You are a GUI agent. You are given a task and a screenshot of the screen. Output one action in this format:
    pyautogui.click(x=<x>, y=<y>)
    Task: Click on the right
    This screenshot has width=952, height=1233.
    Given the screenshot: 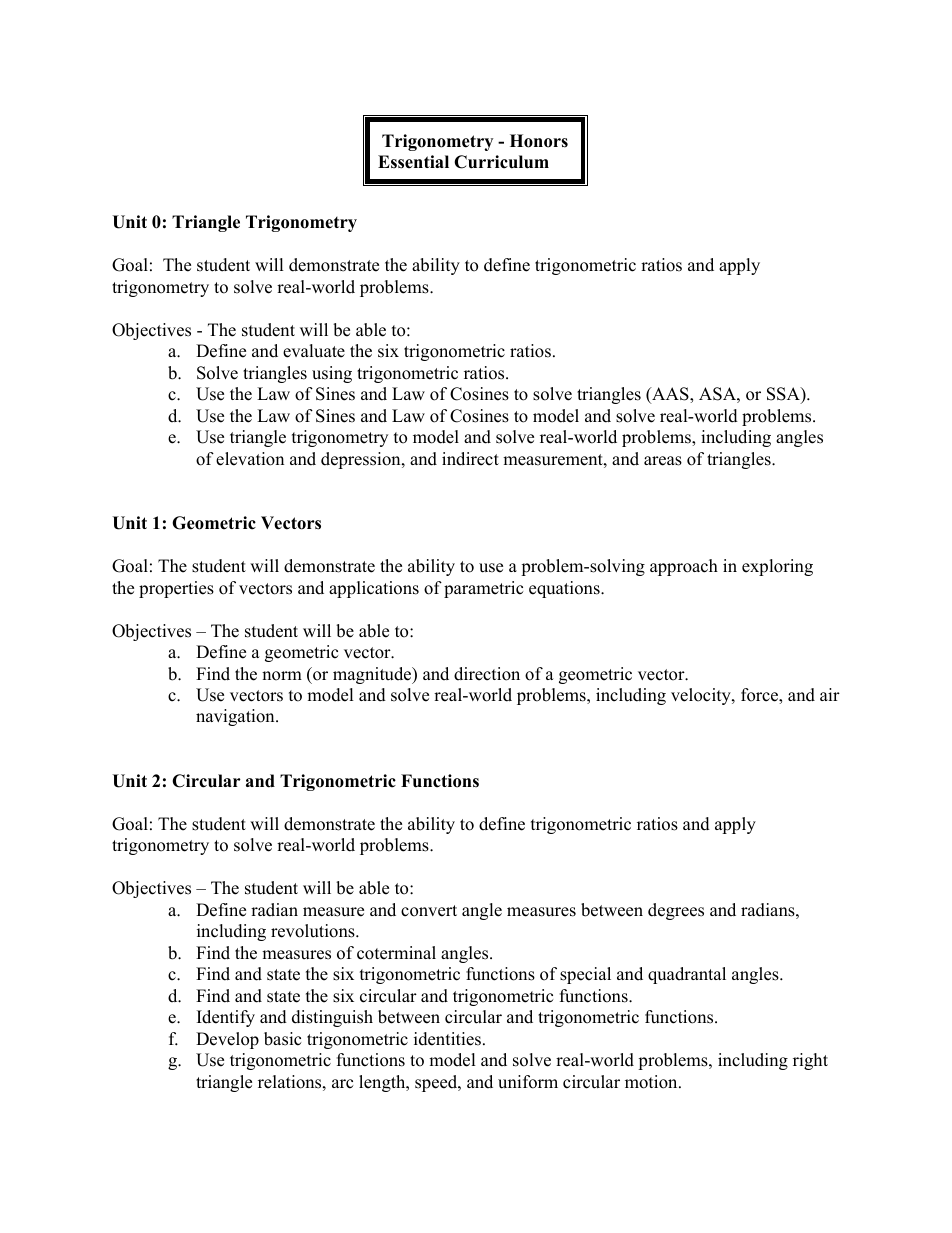 What is the action you would take?
    pyautogui.click(x=810, y=1061)
